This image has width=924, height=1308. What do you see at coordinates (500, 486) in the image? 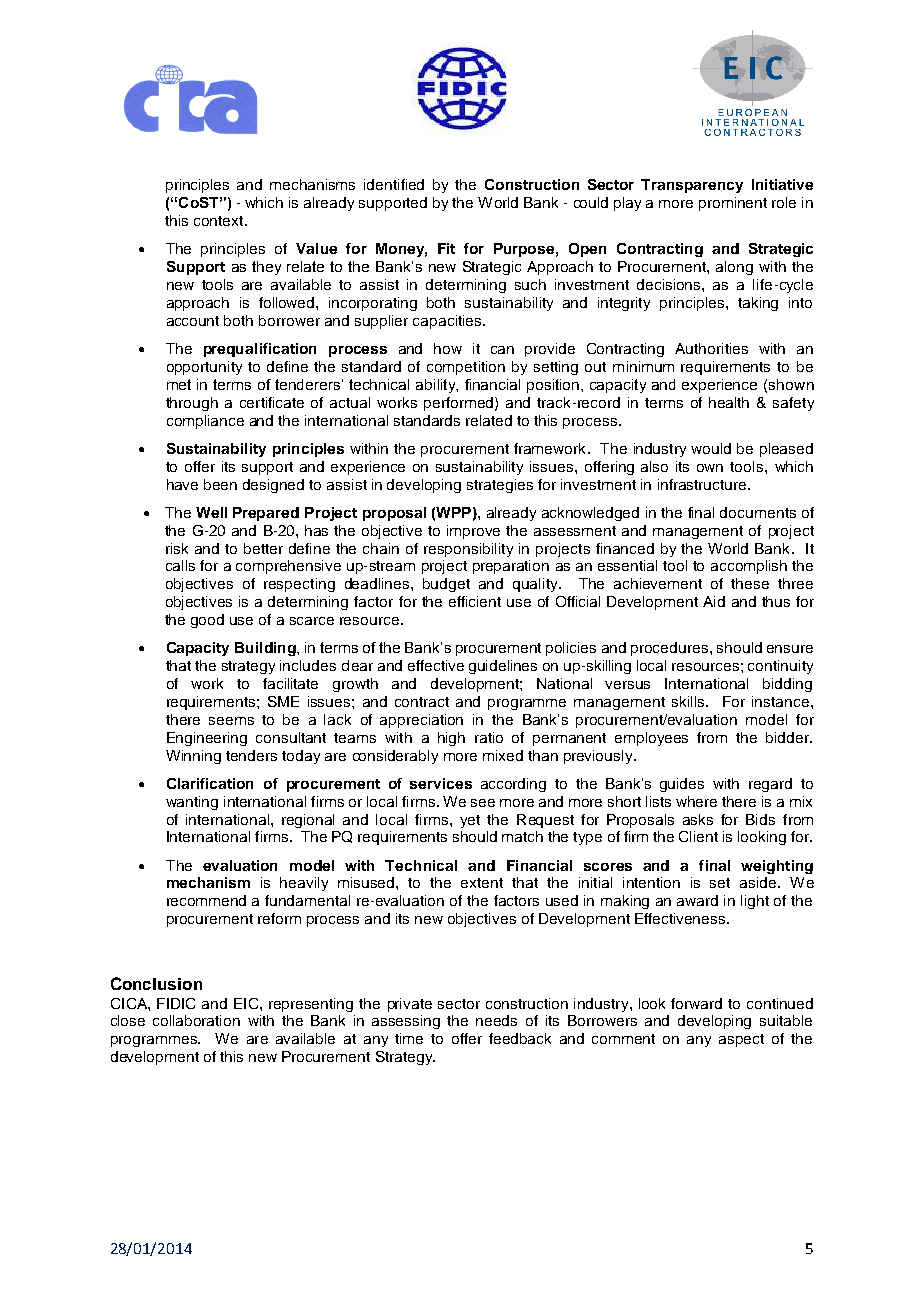
I see `strategies` at bounding box center [500, 486].
